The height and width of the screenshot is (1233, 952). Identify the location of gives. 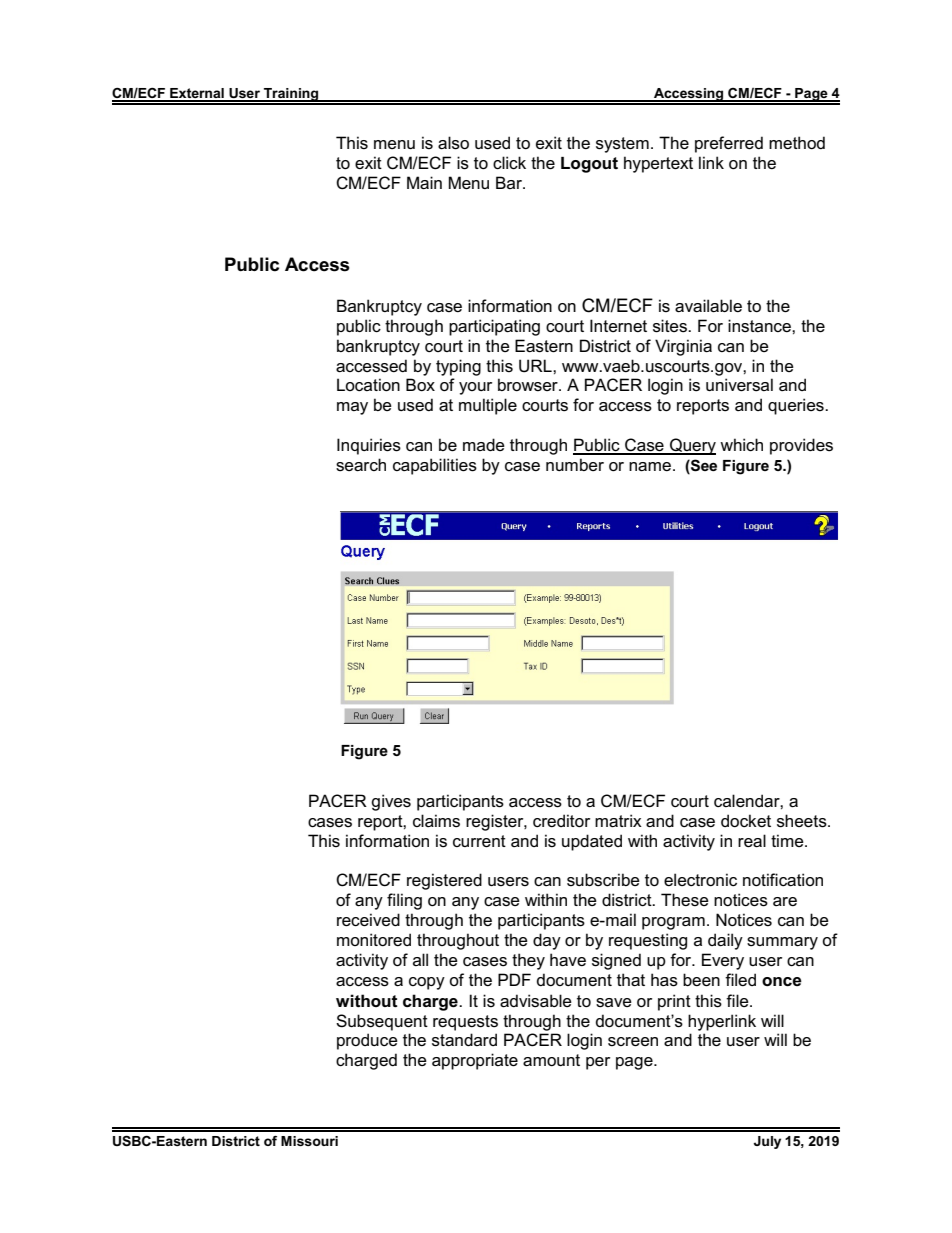
(391, 802).
